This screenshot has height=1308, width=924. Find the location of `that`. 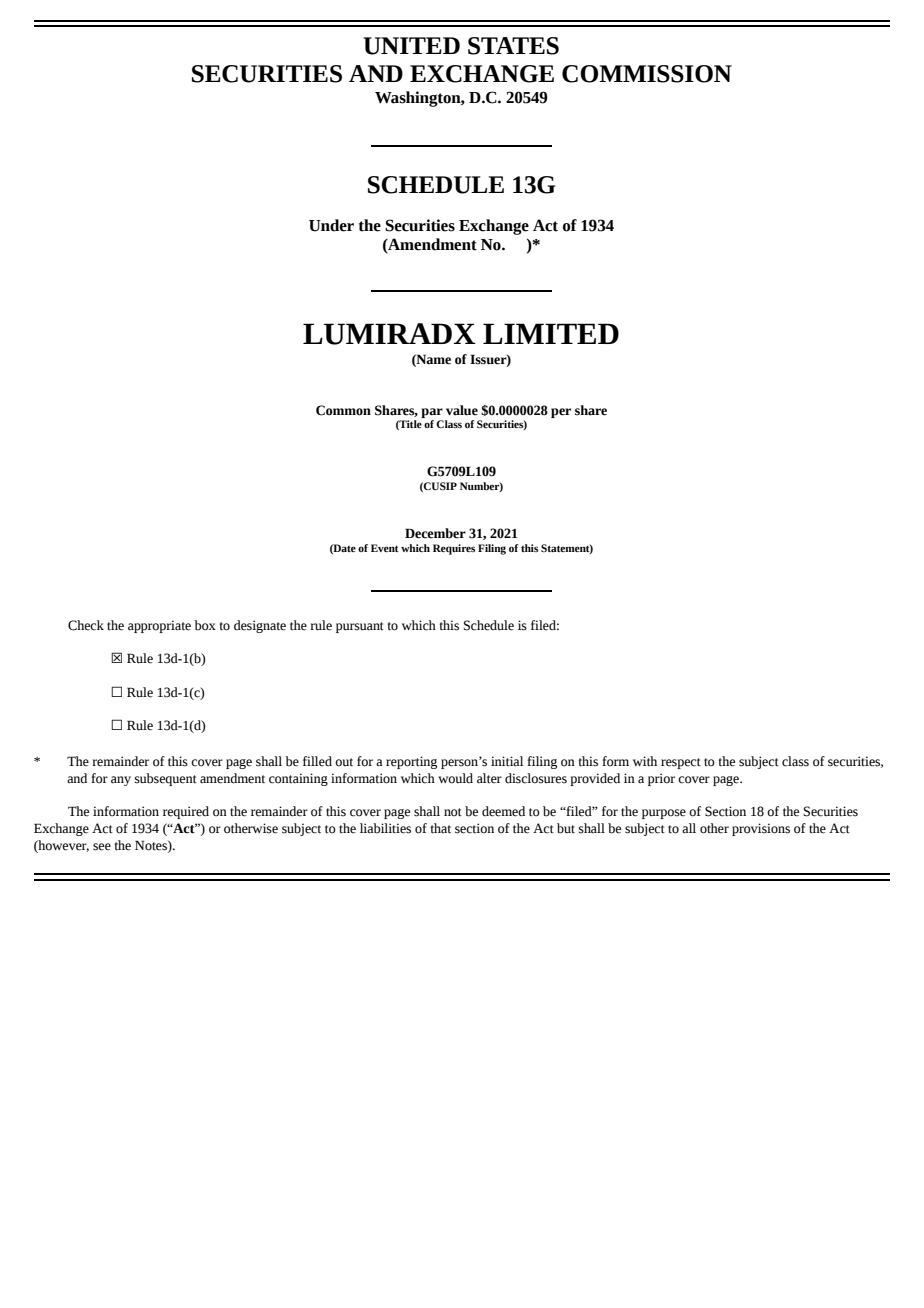

that is located at coordinates (440, 828).
